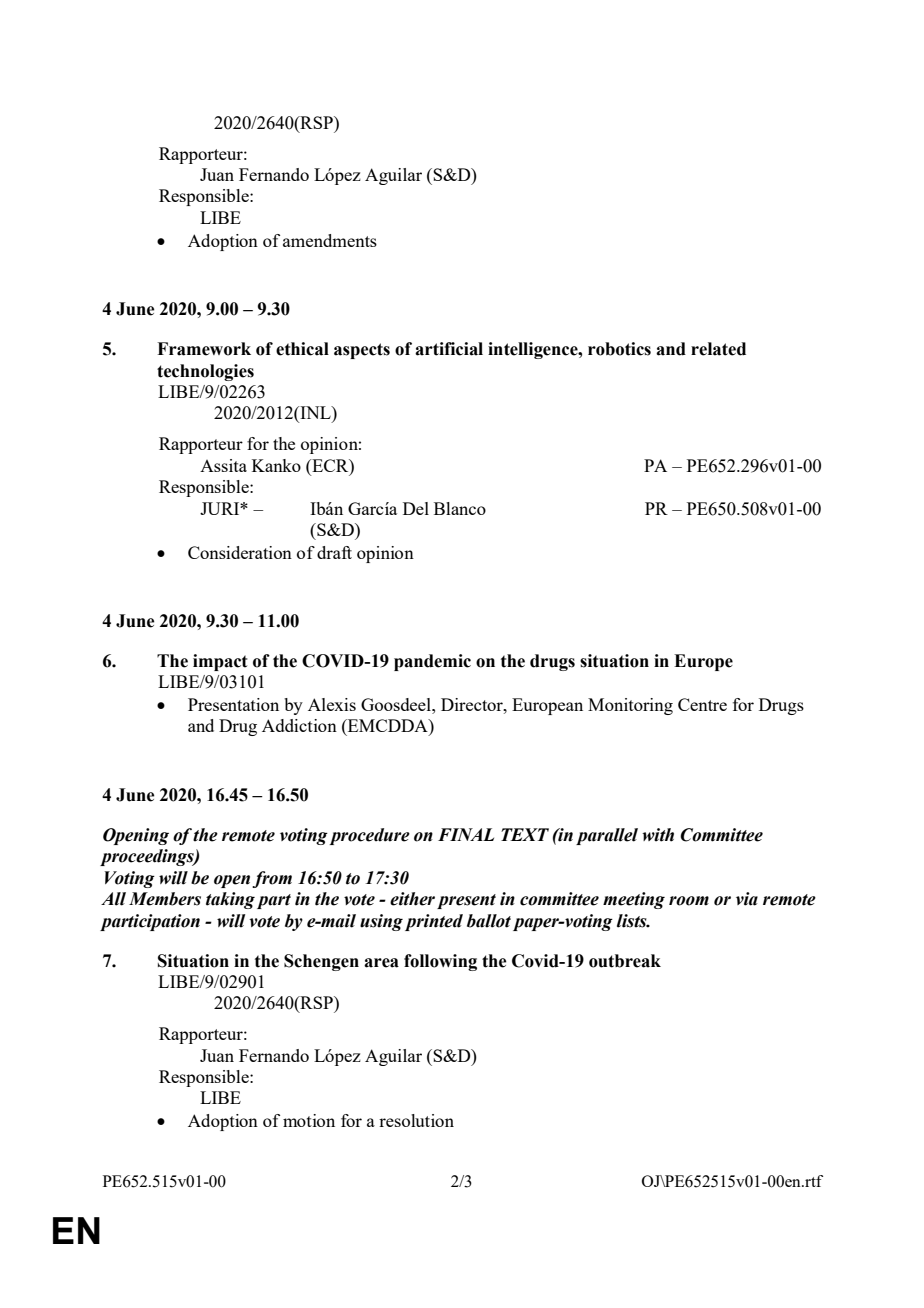 Image resolution: width=924 pixels, height=1308 pixels. What do you see at coordinates (220, 662) in the screenshot?
I see `impact` at bounding box center [220, 662].
